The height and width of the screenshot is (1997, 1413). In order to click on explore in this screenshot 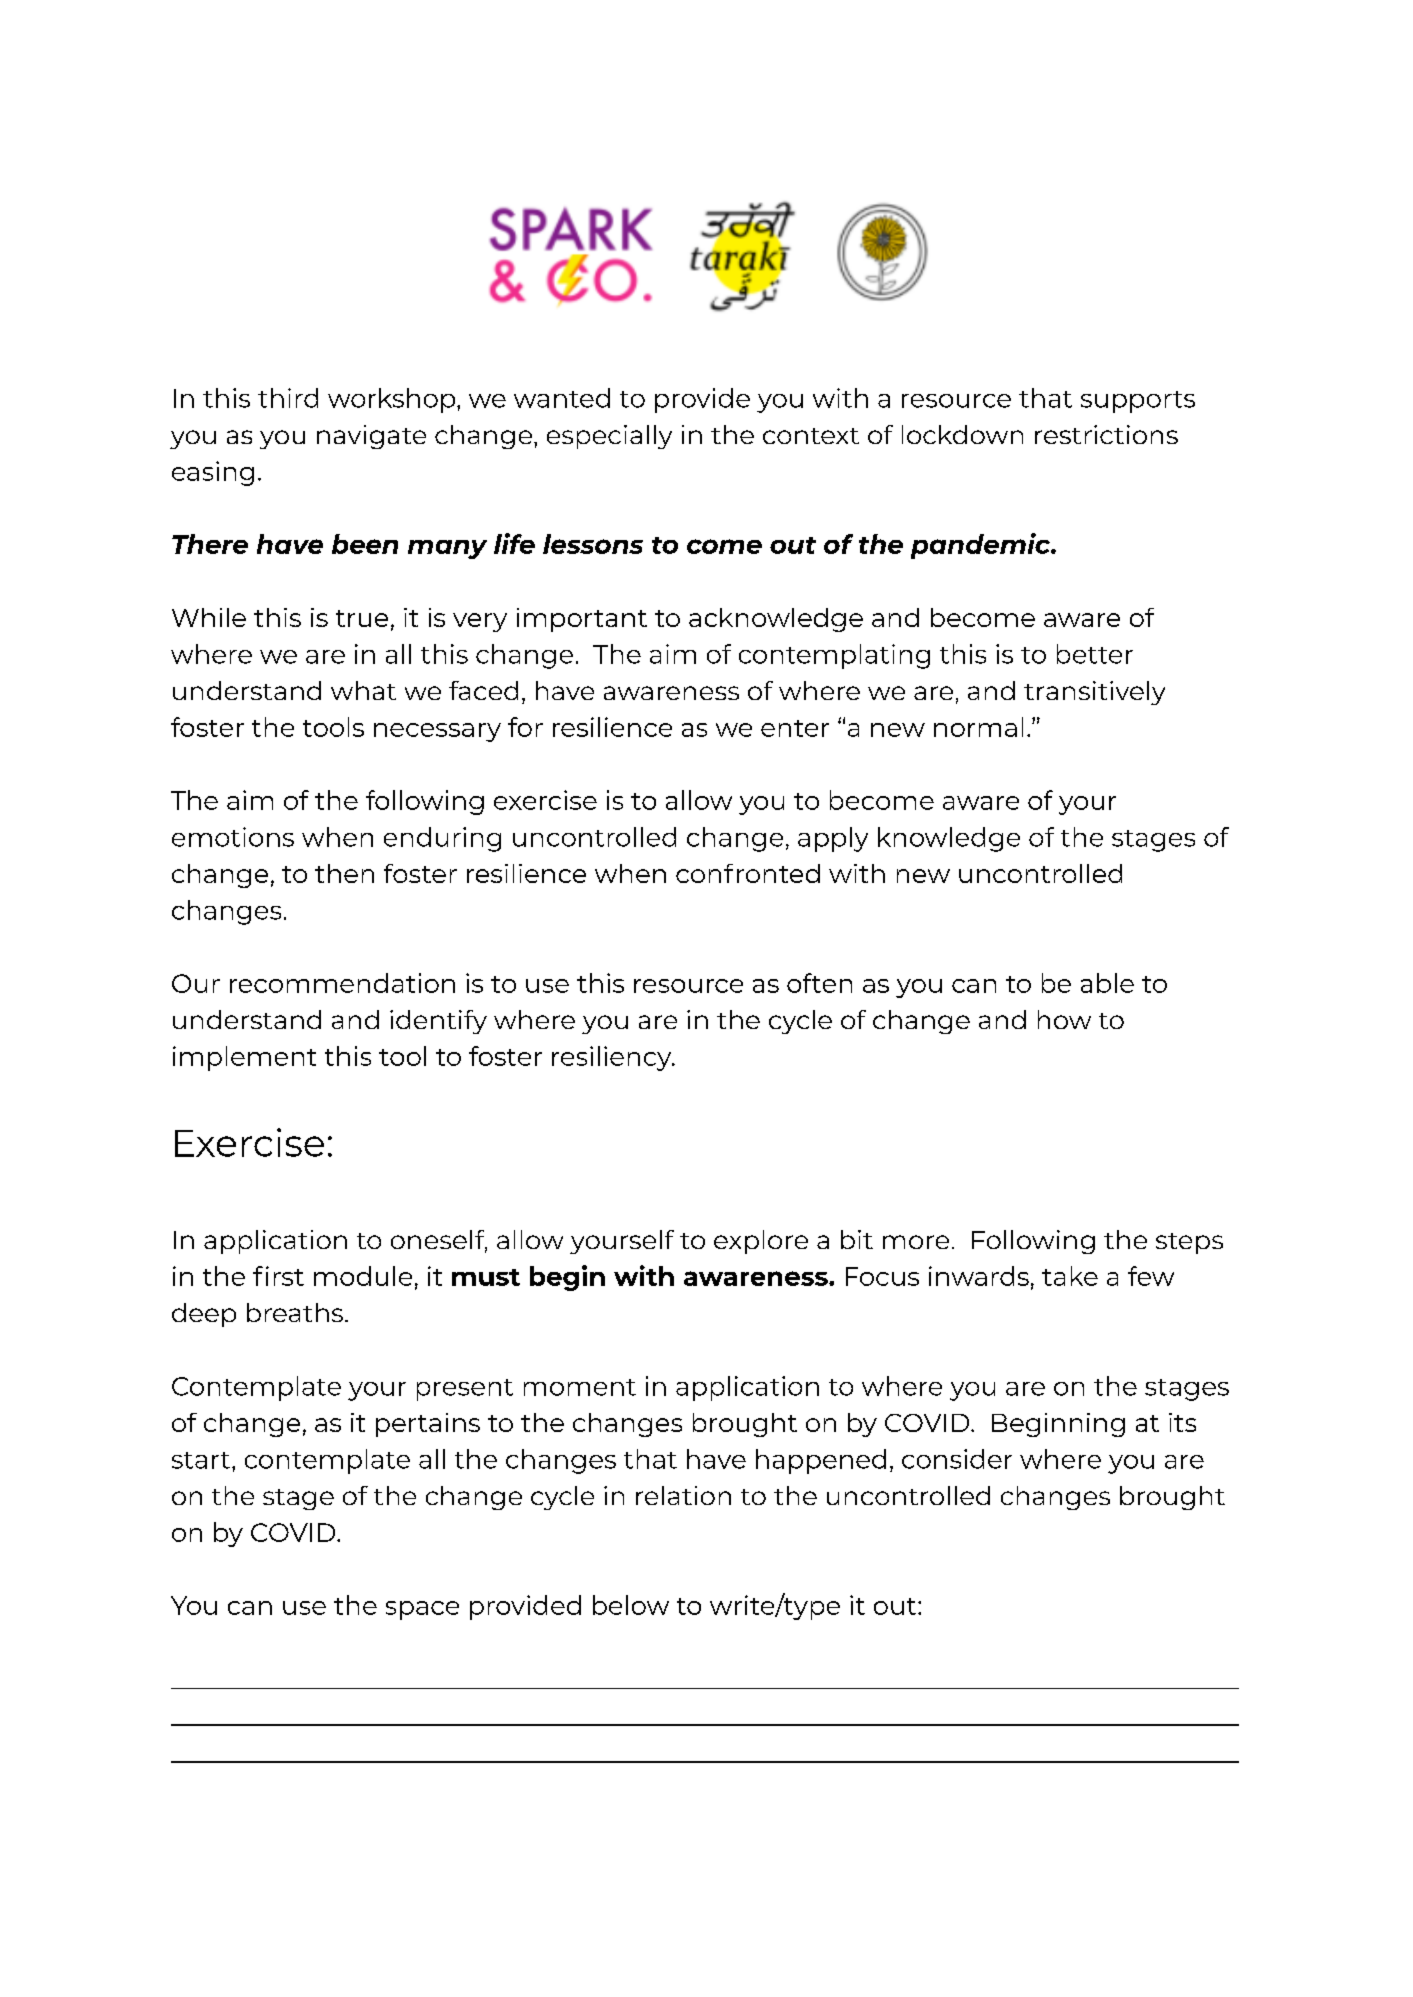, I will do `click(761, 1242)`.
